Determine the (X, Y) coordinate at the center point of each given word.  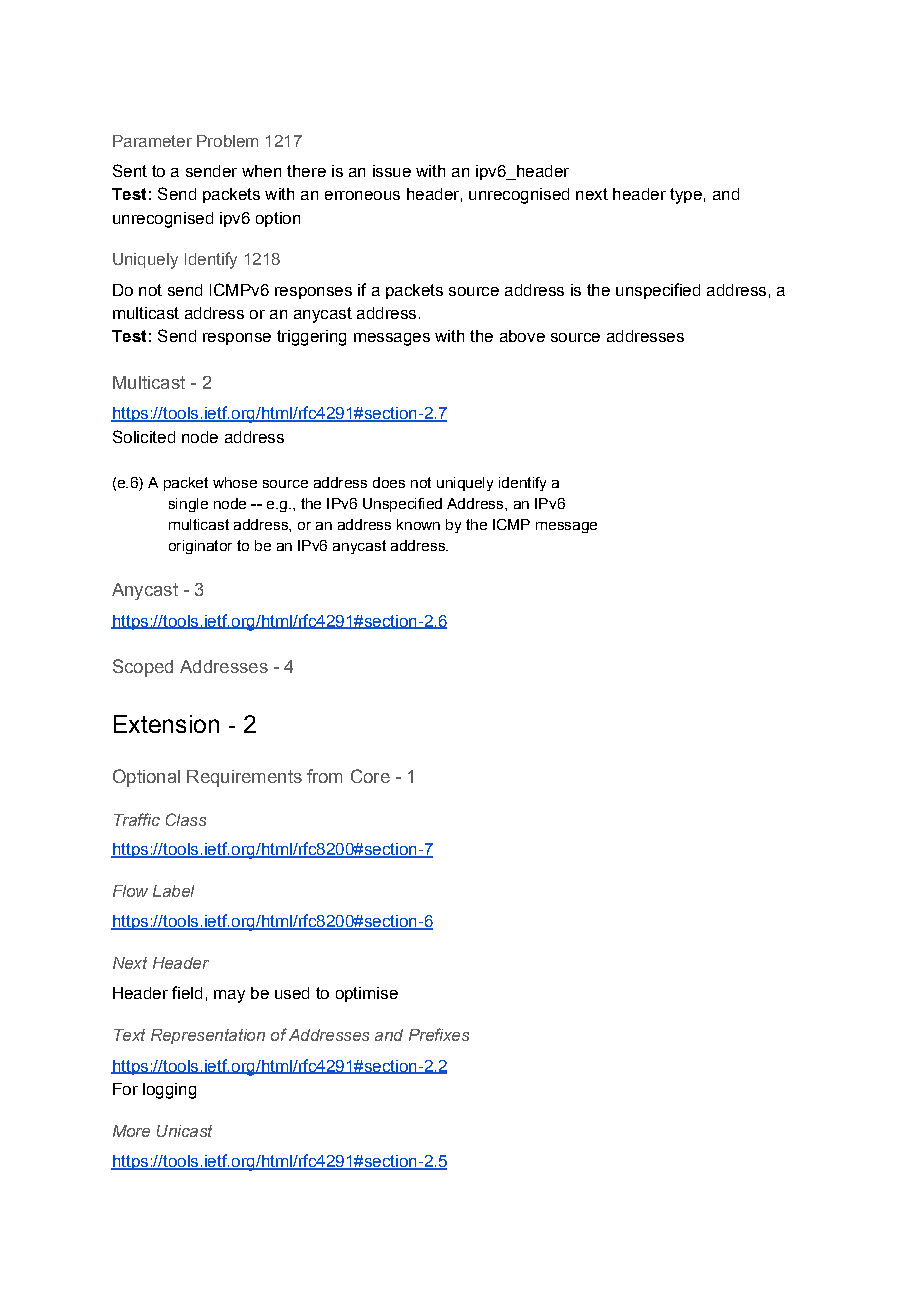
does (389, 482)
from (324, 776)
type (686, 196)
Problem (227, 141)
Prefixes (439, 1034)
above (522, 336)
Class (186, 819)
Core (370, 776)
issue (392, 171)
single (188, 505)
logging (169, 1091)
